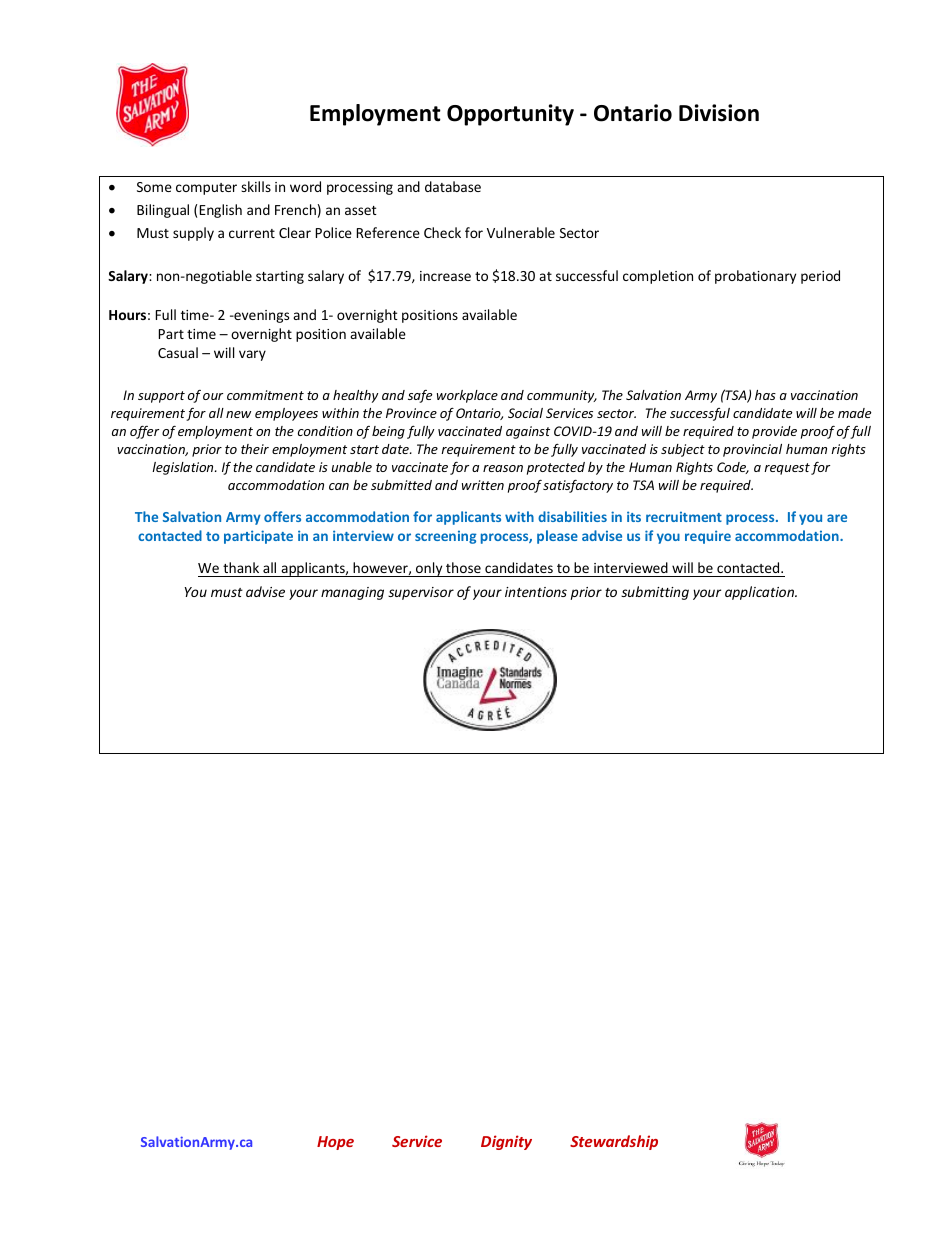 This screenshot has width=952, height=1233. Describe the element at coordinates (335, 1143) in the screenshot. I see `Hope` at that location.
